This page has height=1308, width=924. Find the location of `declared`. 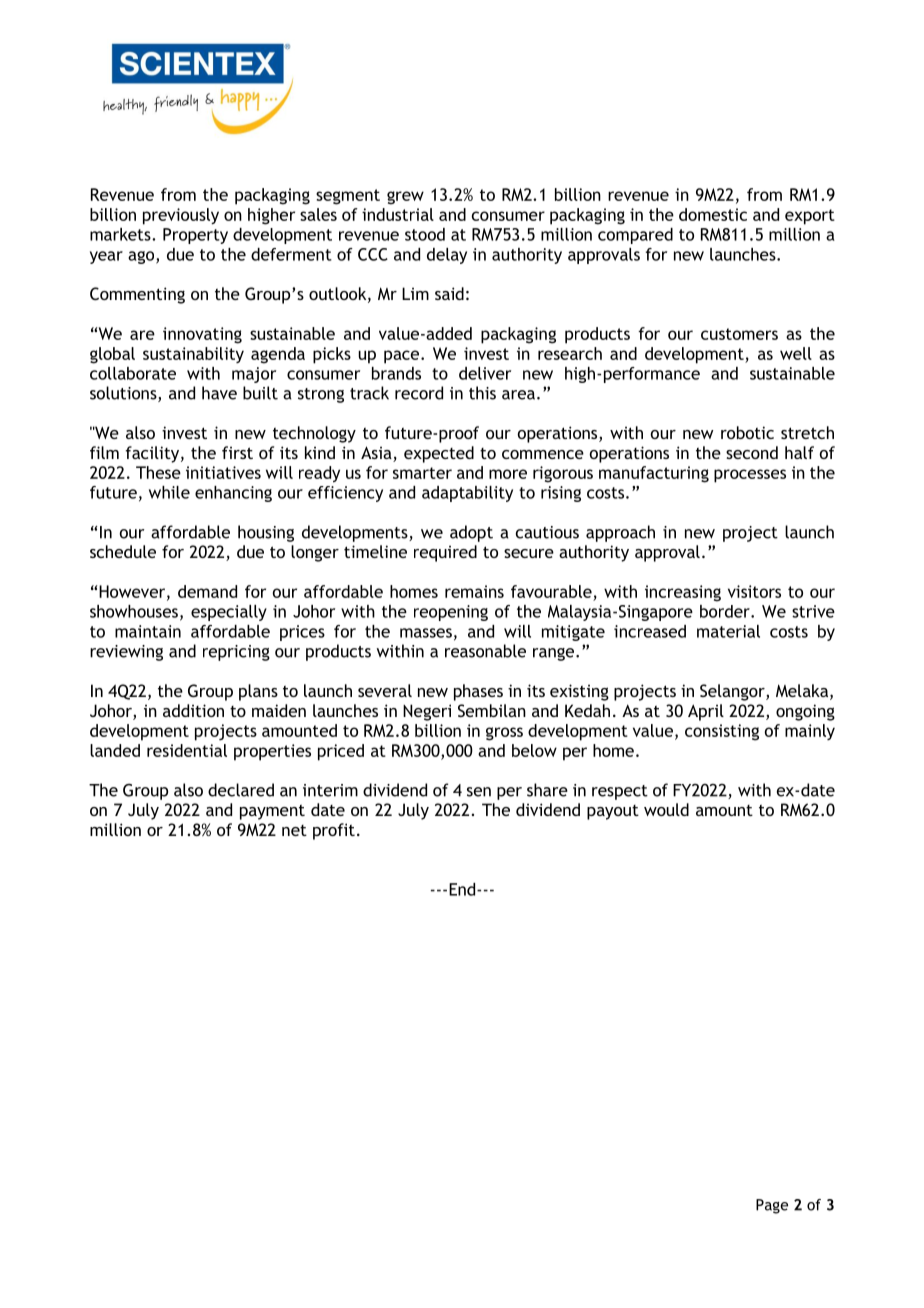

declared is located at coordinates (241, 790).
